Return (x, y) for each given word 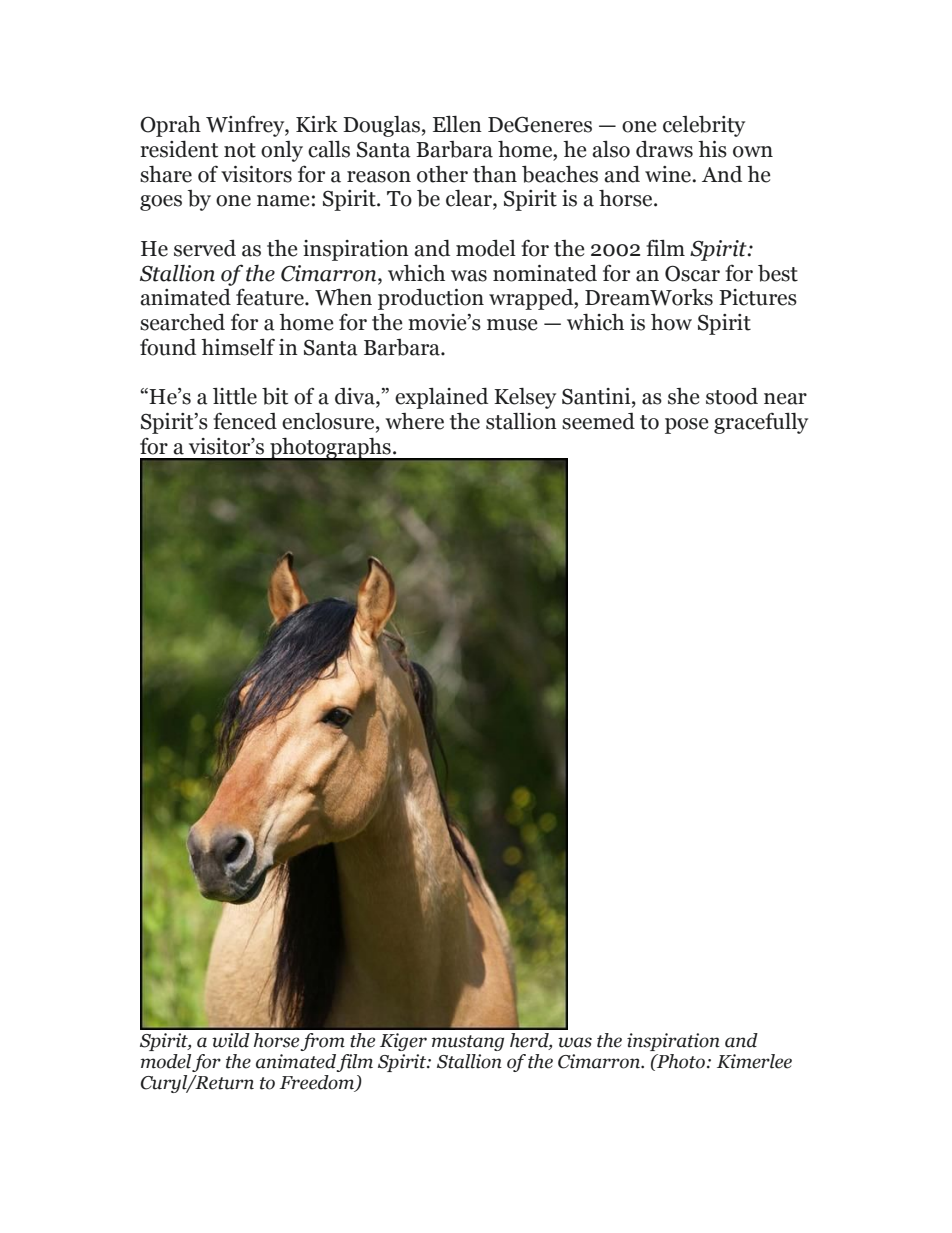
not (240, 150)
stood (732, 396)
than (495, 174)
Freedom (318, 1083)
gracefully (761, 423)
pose (686, 426)
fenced (245, 421)
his (712, 149)
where (414, 421)
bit (275, 396)
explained (441, 398)
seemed (598, 421)
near (785, 399)
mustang (468, 1043)
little (235, 396)
